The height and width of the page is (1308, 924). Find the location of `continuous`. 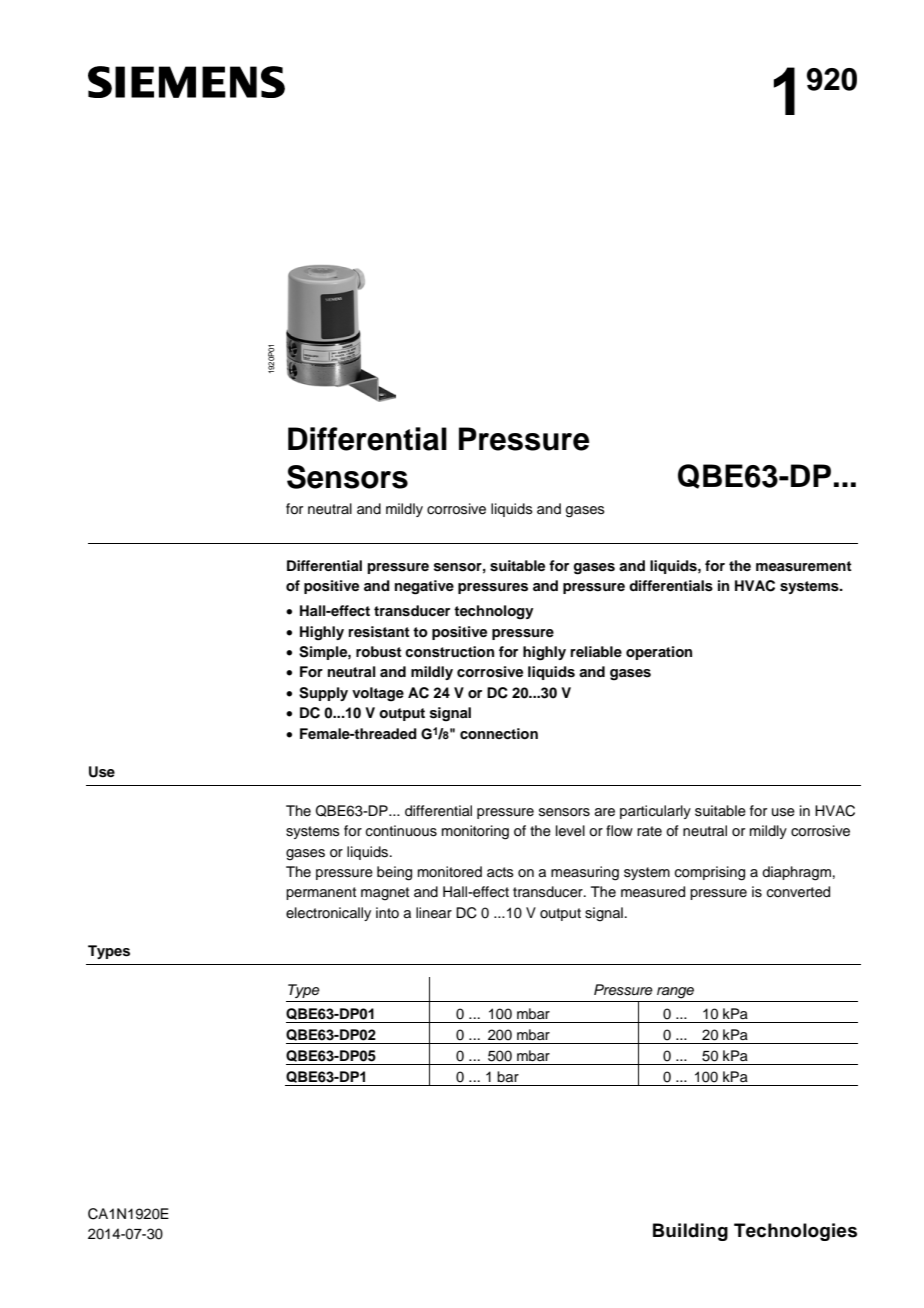

continuous is located at coordinates (401, 831).
